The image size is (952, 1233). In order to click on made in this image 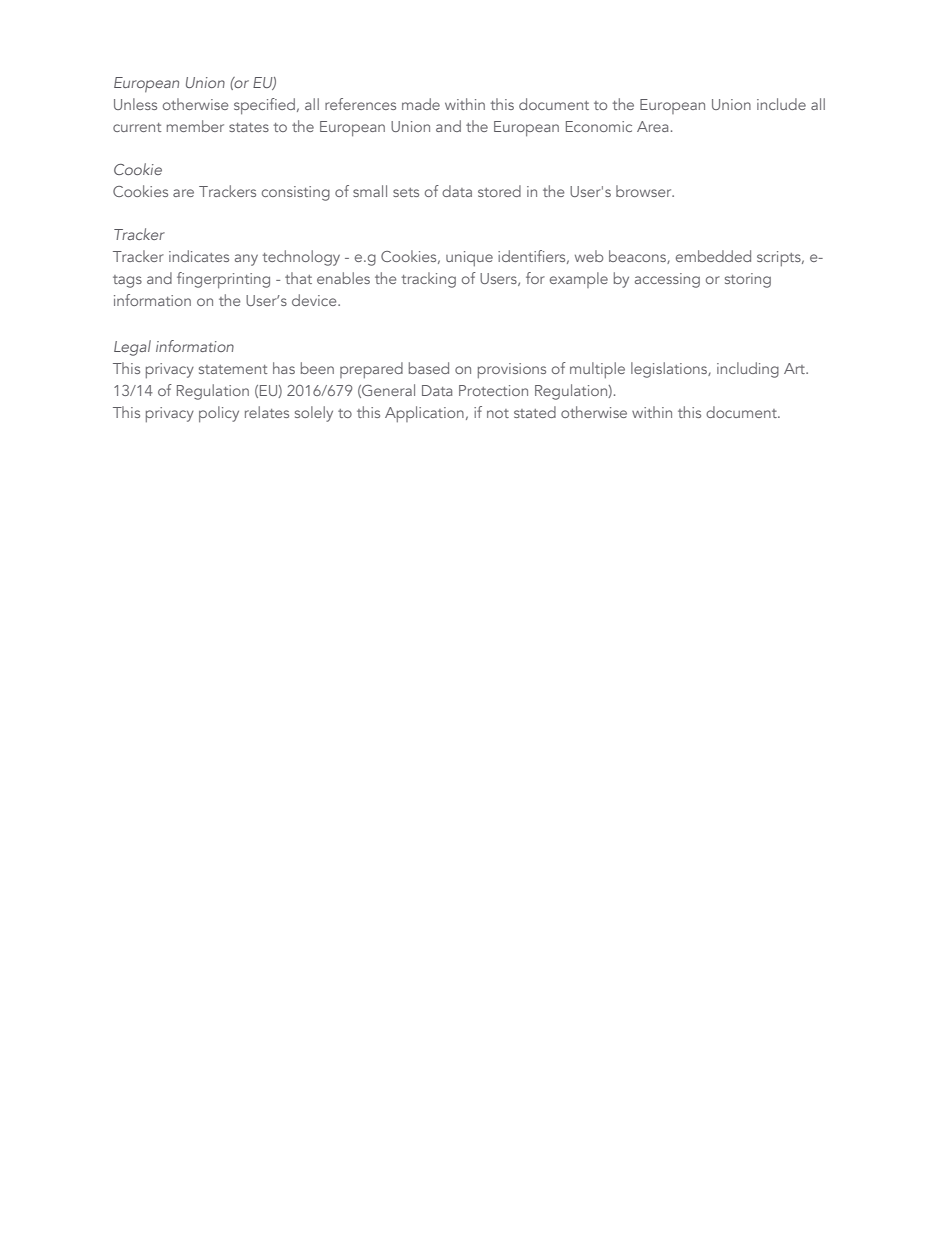, I will do `click(421, 104)`.
